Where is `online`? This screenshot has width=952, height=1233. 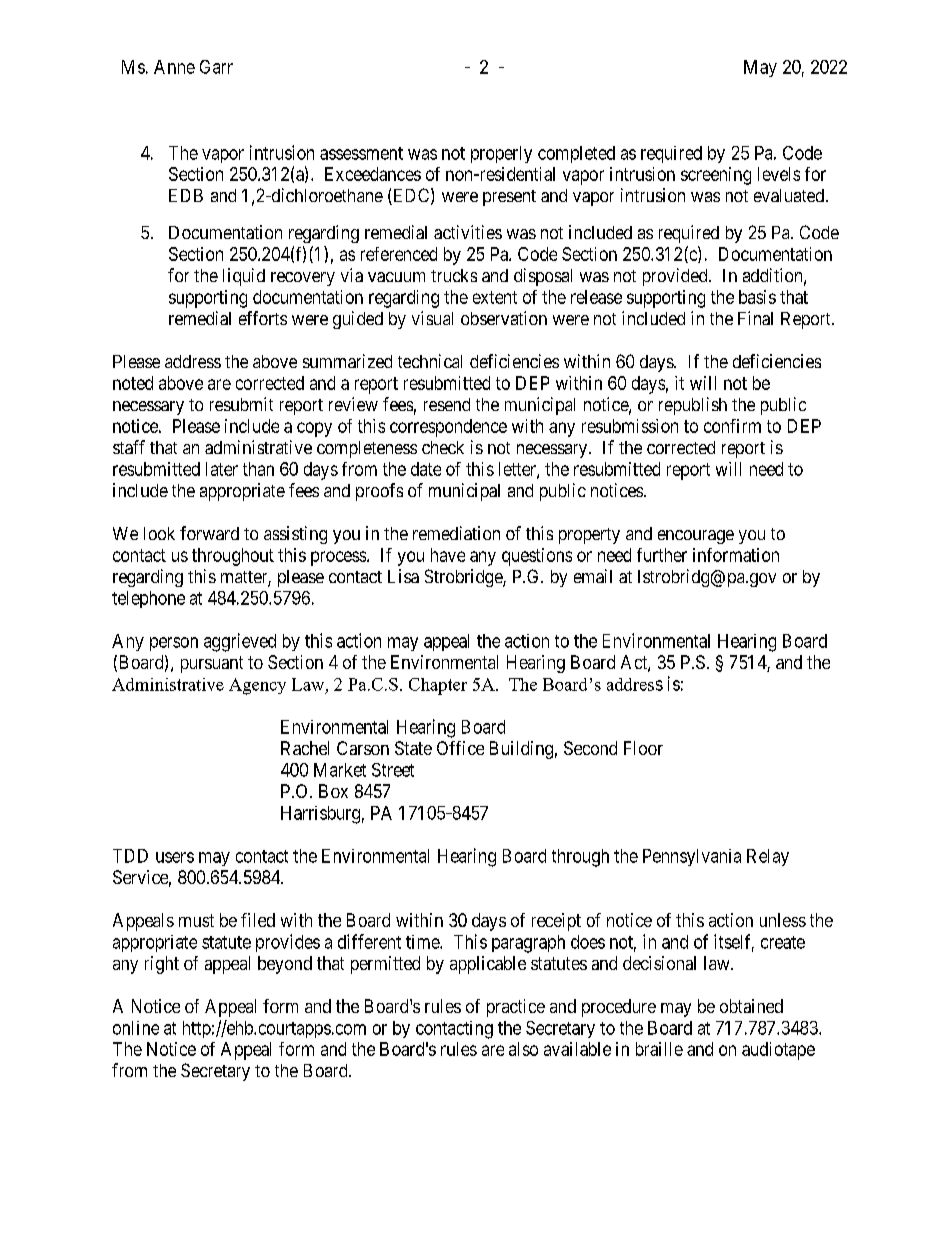 online is located at coordinates (136, 1028).
